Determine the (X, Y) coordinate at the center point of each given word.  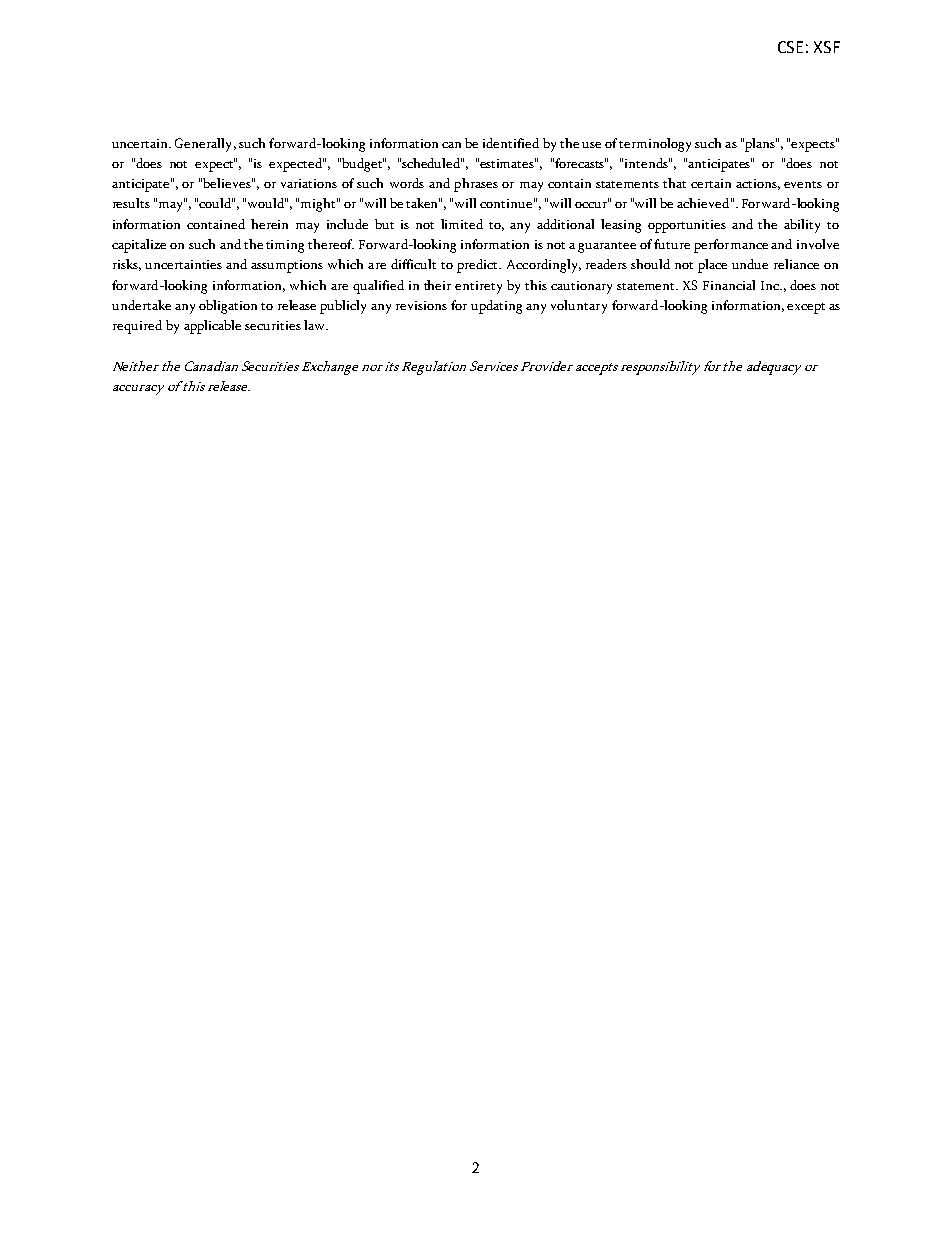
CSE (790, 47)
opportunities (687, 226)
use (591, 145)
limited (462, 224)
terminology (655, 145)
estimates (508, 163)
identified (511, 143)
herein (269, 224)
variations (309, 183)
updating (496, 307)
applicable (212, 327)
